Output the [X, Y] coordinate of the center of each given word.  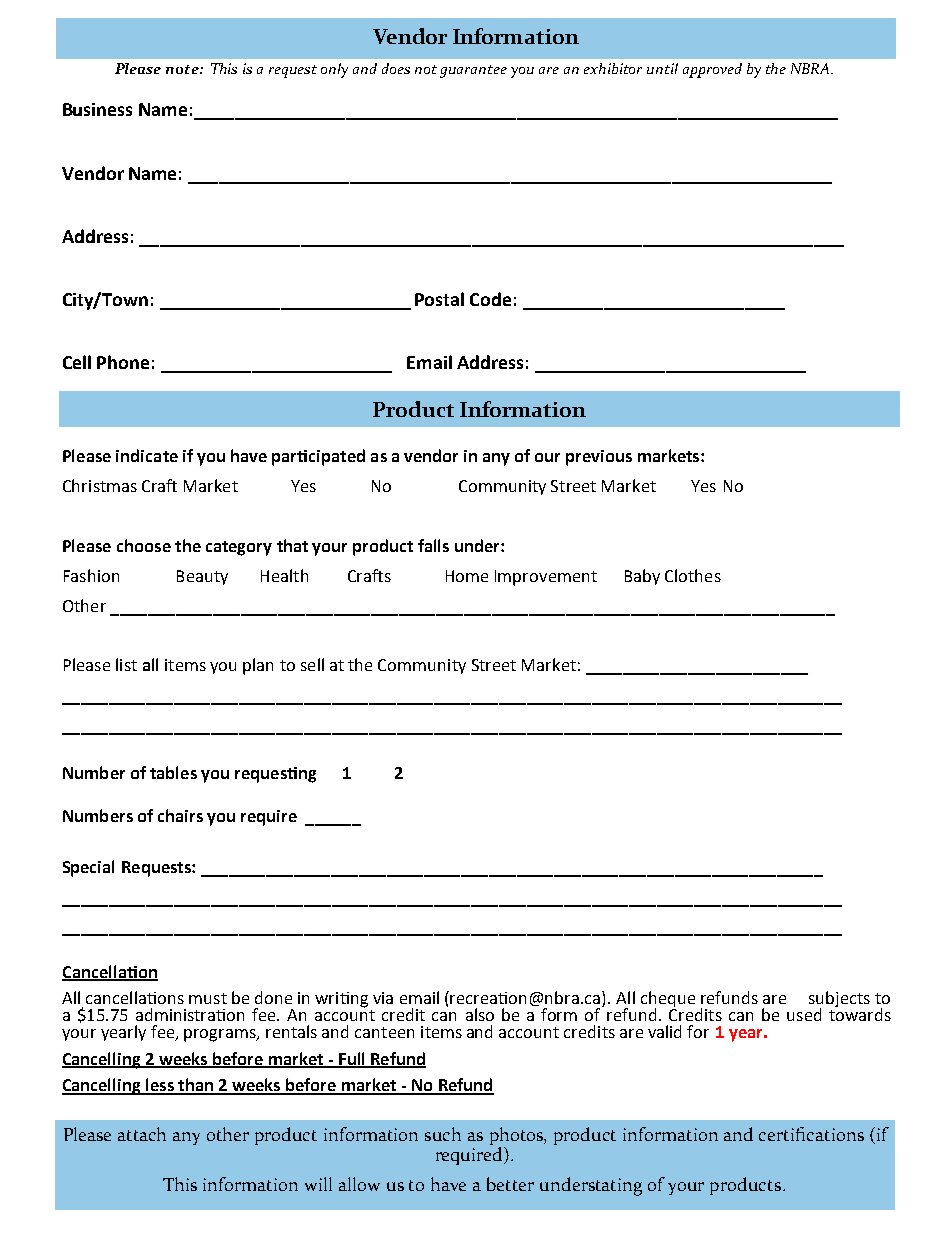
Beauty [202, 577]
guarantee [473, 71]
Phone [123, 362]
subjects [839, 1000]
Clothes [693, 575]
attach [142, 1134]
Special [88, 868]
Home [467, 576]
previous [599, 458]
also [480, 1014]
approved [712, 70]
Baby [642, 577]
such [443, 1134]
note [183, 69]
